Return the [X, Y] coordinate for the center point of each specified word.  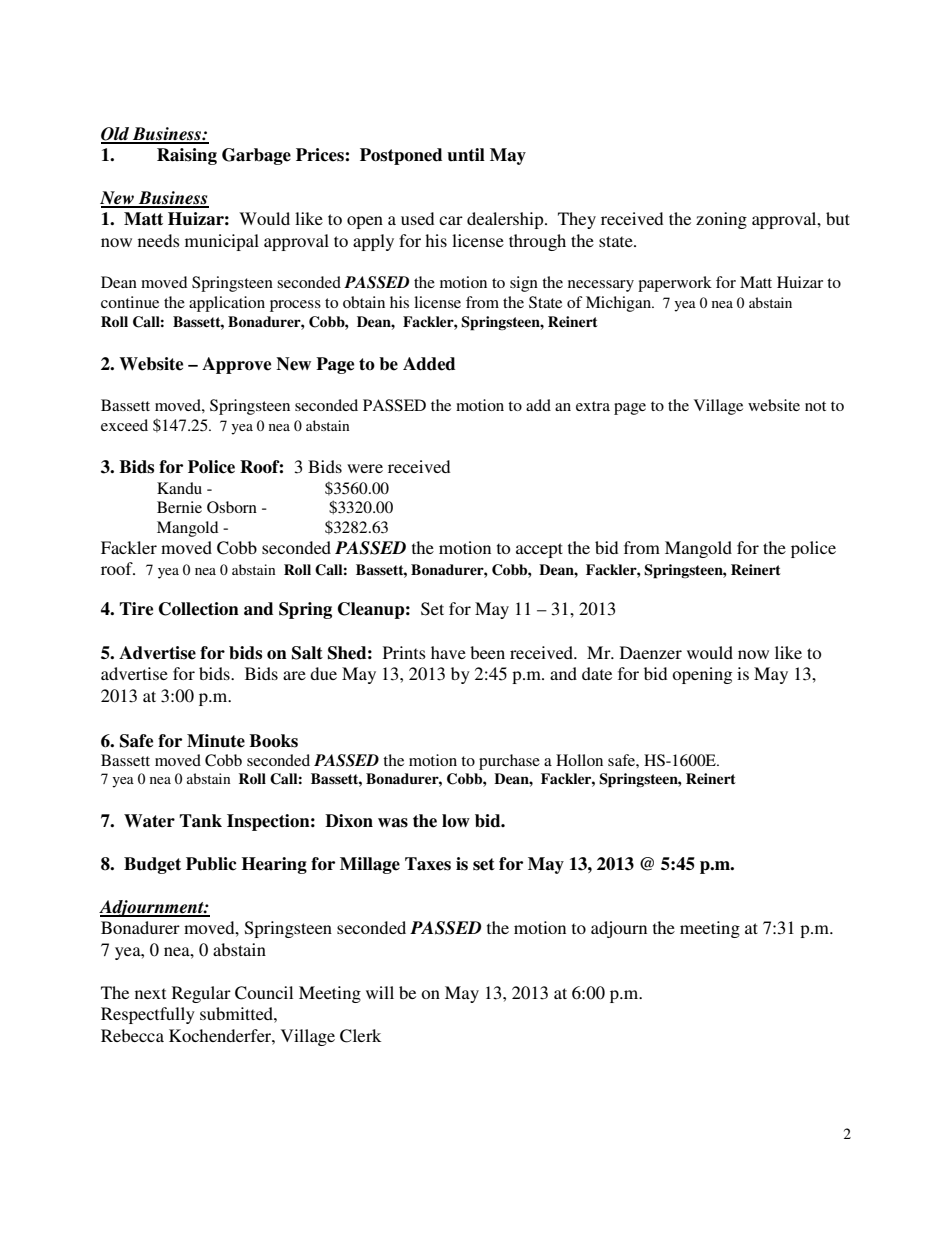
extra [593, 406]
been [487, 652]
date [597, 673]
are [294, 675]
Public [211, 864]
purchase [509, 762]
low [456, 820]
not [815, 406]
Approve [236, 365]
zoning [721, 220]
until [466, 154]
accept [539, 550]
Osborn [232, 507]
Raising [187, 156]
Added [429, 364]
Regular [201, 994]
